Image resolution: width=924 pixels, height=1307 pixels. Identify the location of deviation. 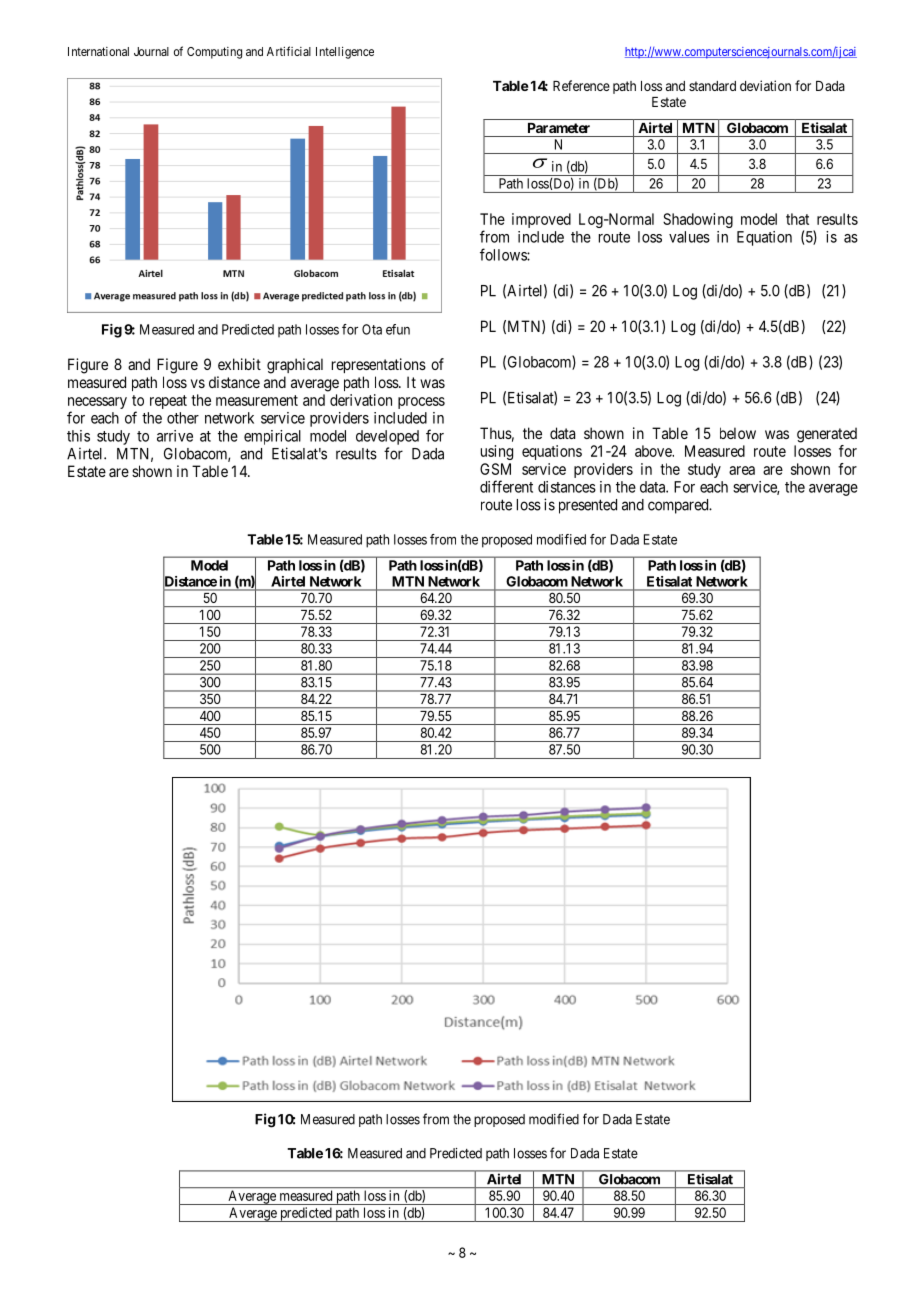
(765, 85).
